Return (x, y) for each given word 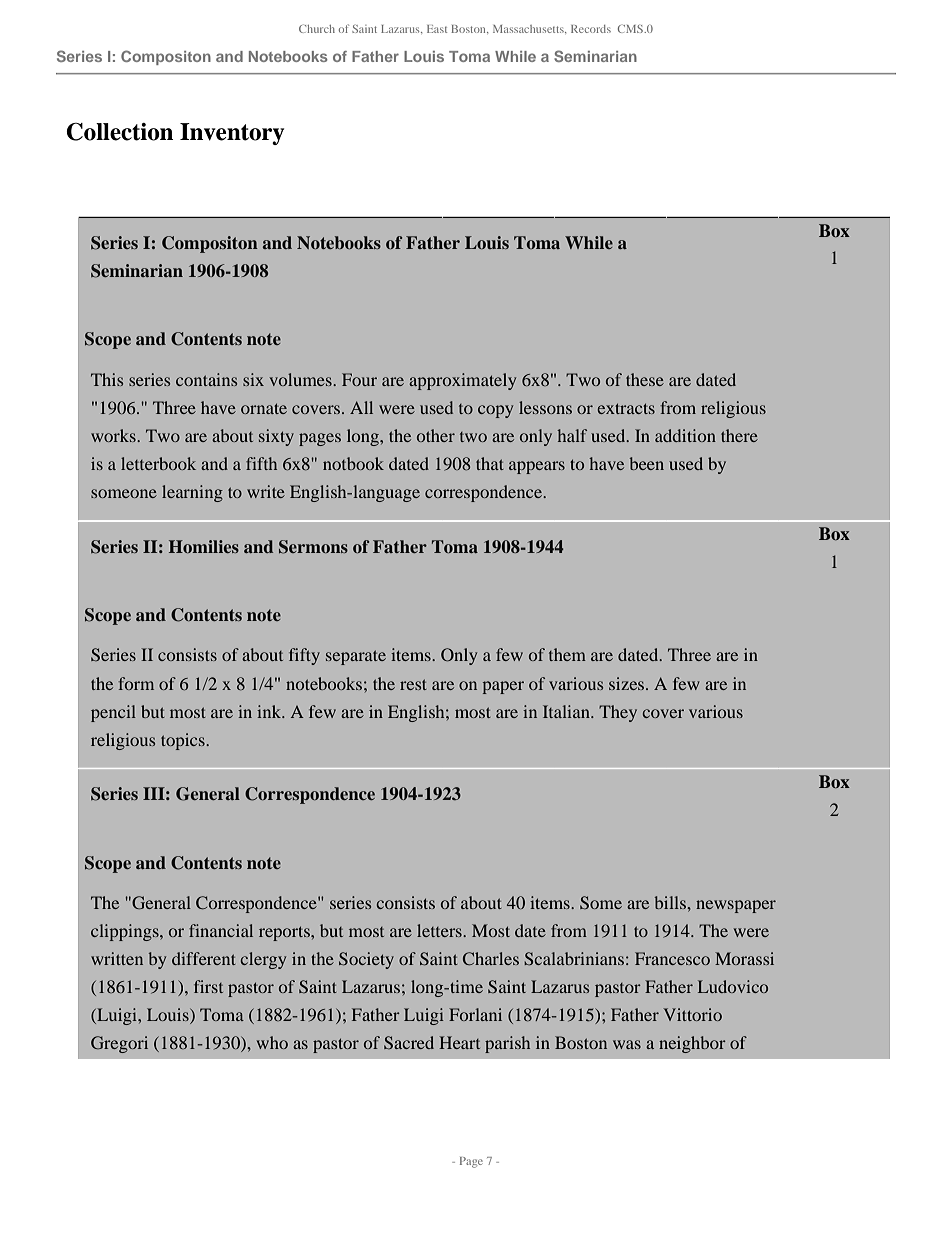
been (647, 463)
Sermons (313, 547)
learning (192, 493)
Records (591, 29)
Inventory (232, 134)
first (208, 986)
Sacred (409, 1042)
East (437, 29)
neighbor (692, 1044)
